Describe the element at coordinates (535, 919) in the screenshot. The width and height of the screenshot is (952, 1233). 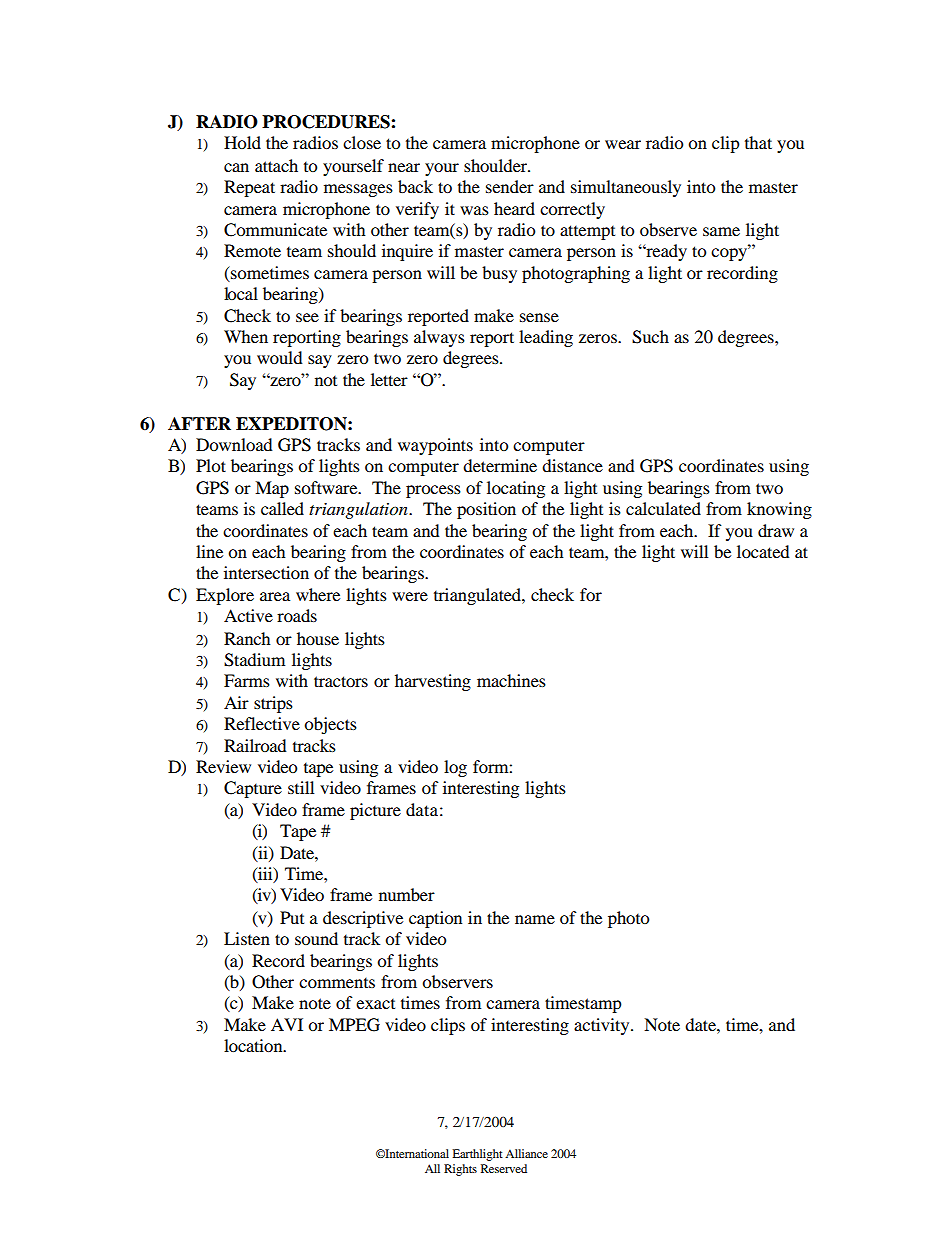
I see `name` at that location.
